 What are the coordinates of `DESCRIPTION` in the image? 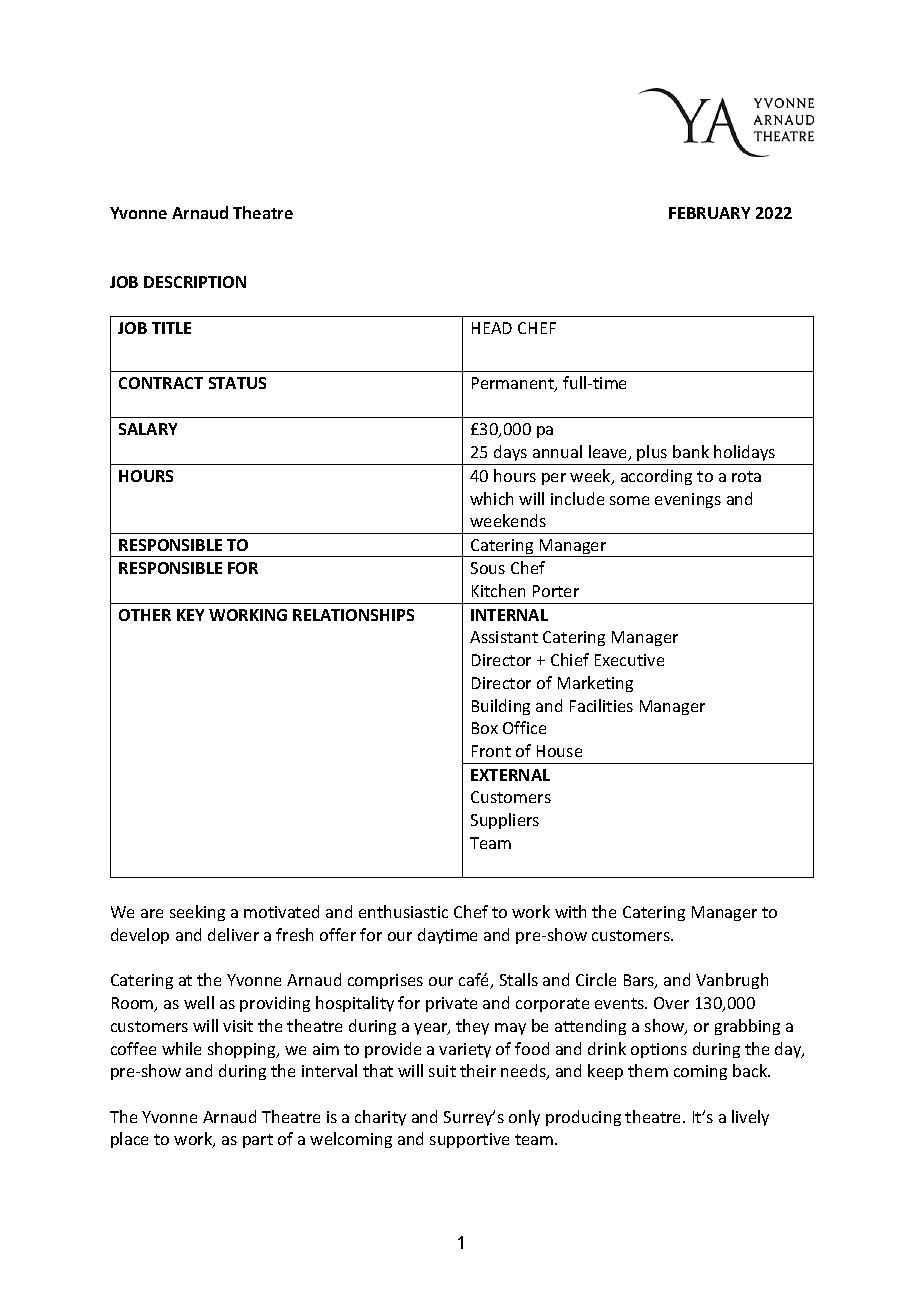 It's located at (195, 282).
